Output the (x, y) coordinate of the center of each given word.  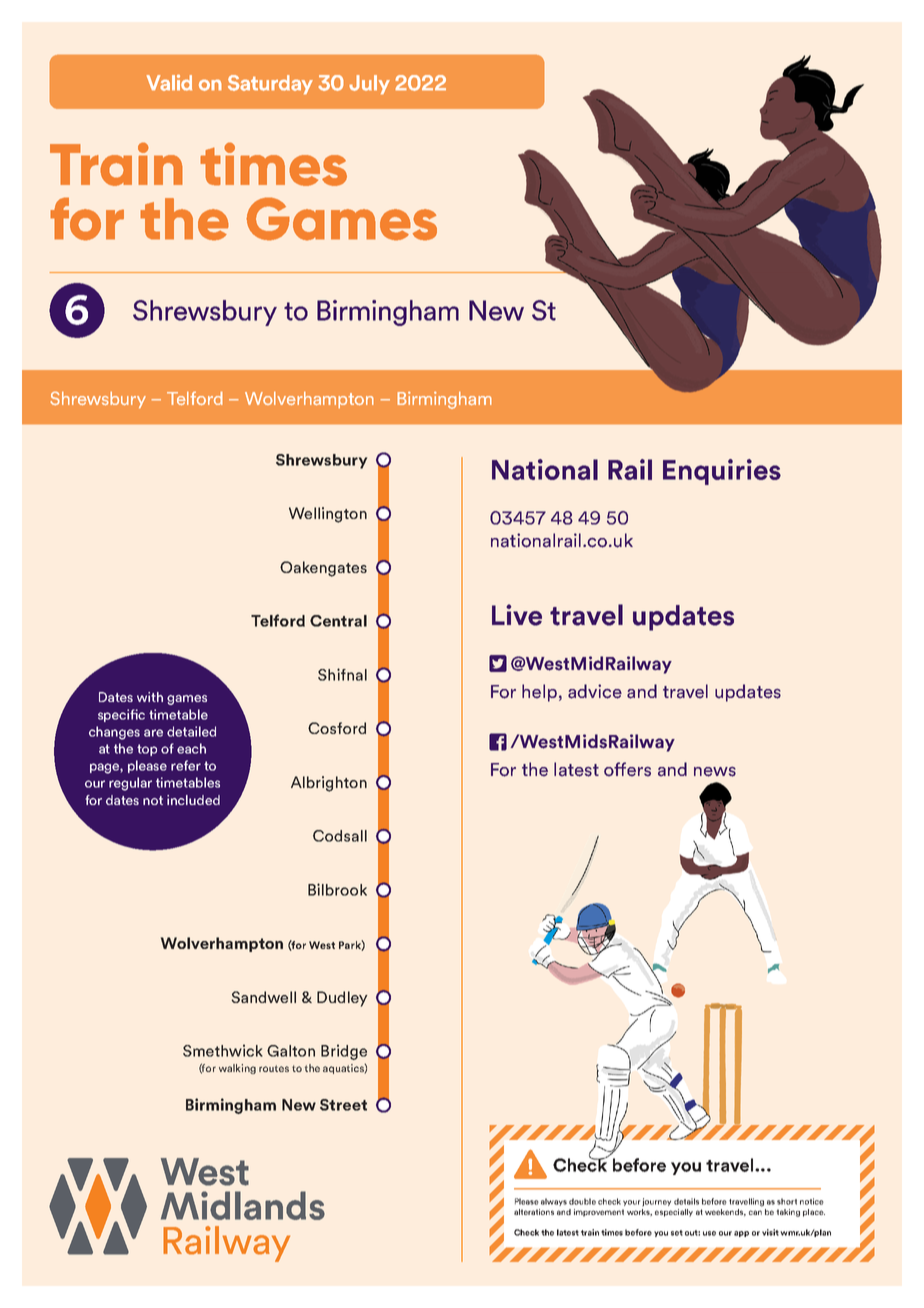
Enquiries (722, 472)
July (369, 84)
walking (237, 1069)
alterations (534, 1212)
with (150, 697)
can (755, 1212)
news (715, 772)
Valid (169, 82)
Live (517, 615)
